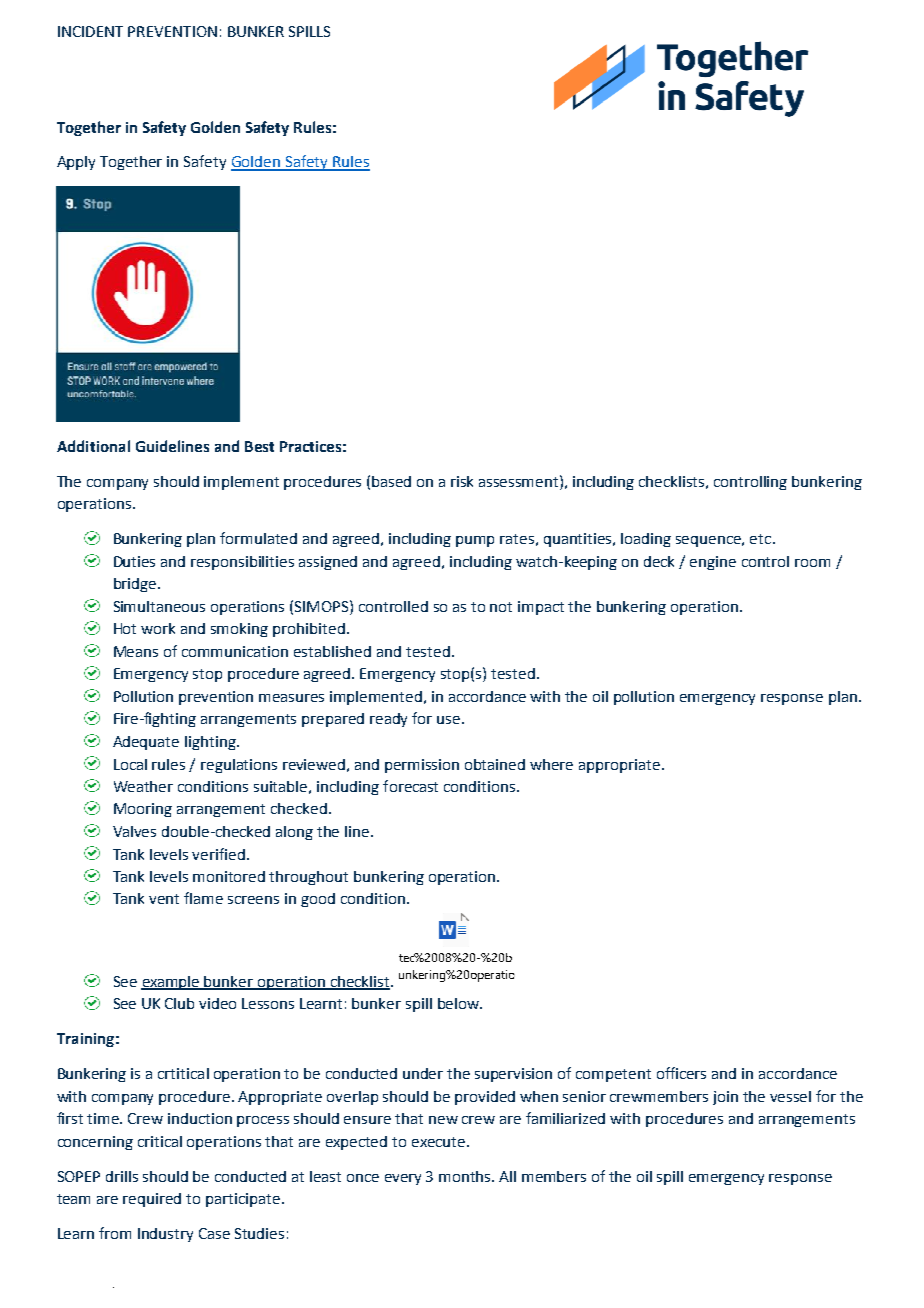  What do you see at coordinates (520, 481) in the image?
I see `assessment` at bounding box center [520, 481].
